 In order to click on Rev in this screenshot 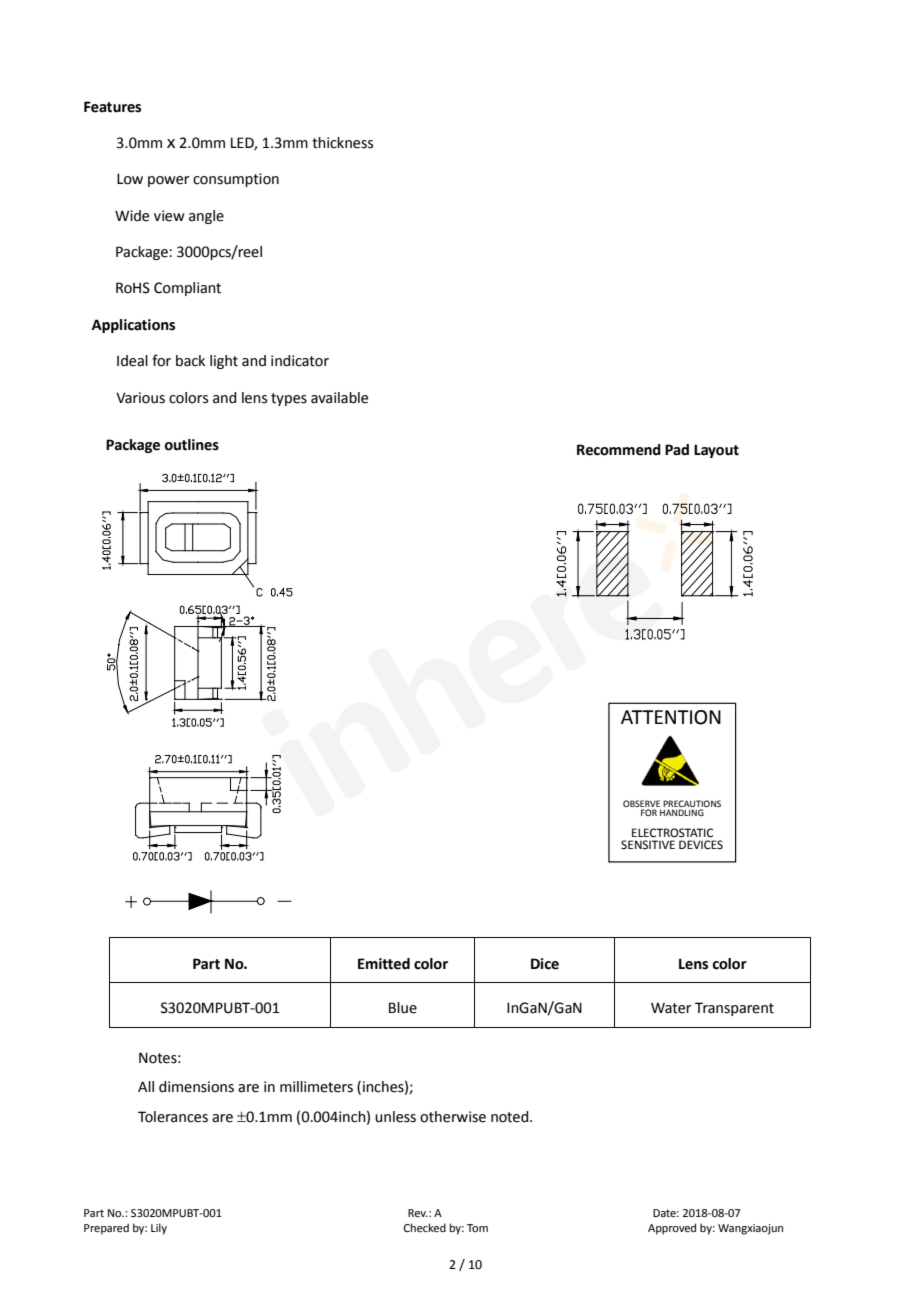, I will do `click(418, 1213)`.
